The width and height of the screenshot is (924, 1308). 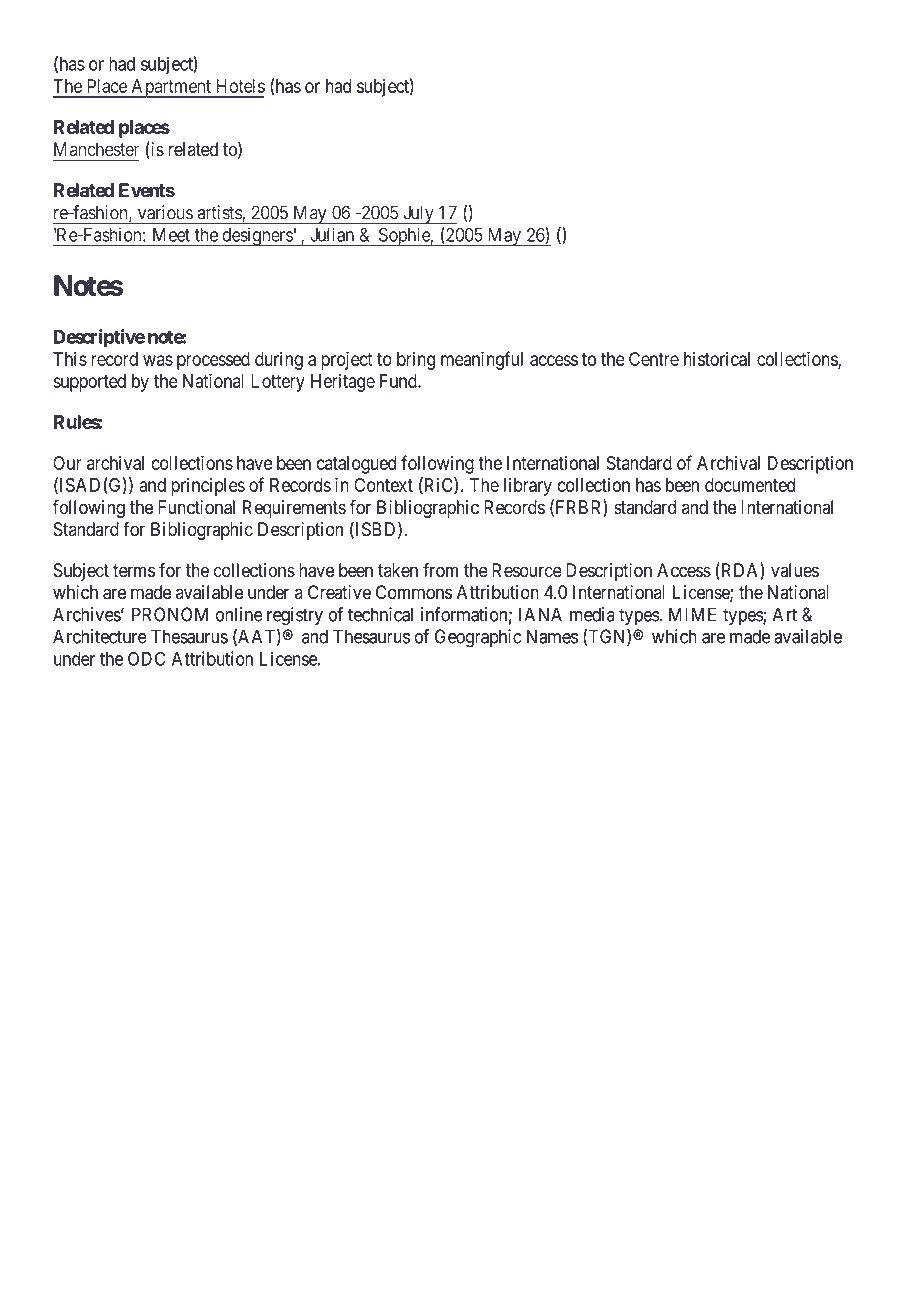 What do you see at coordinates (146, 658) in the screenshot?
I see `ODC` at bounding box center [146, 658].
